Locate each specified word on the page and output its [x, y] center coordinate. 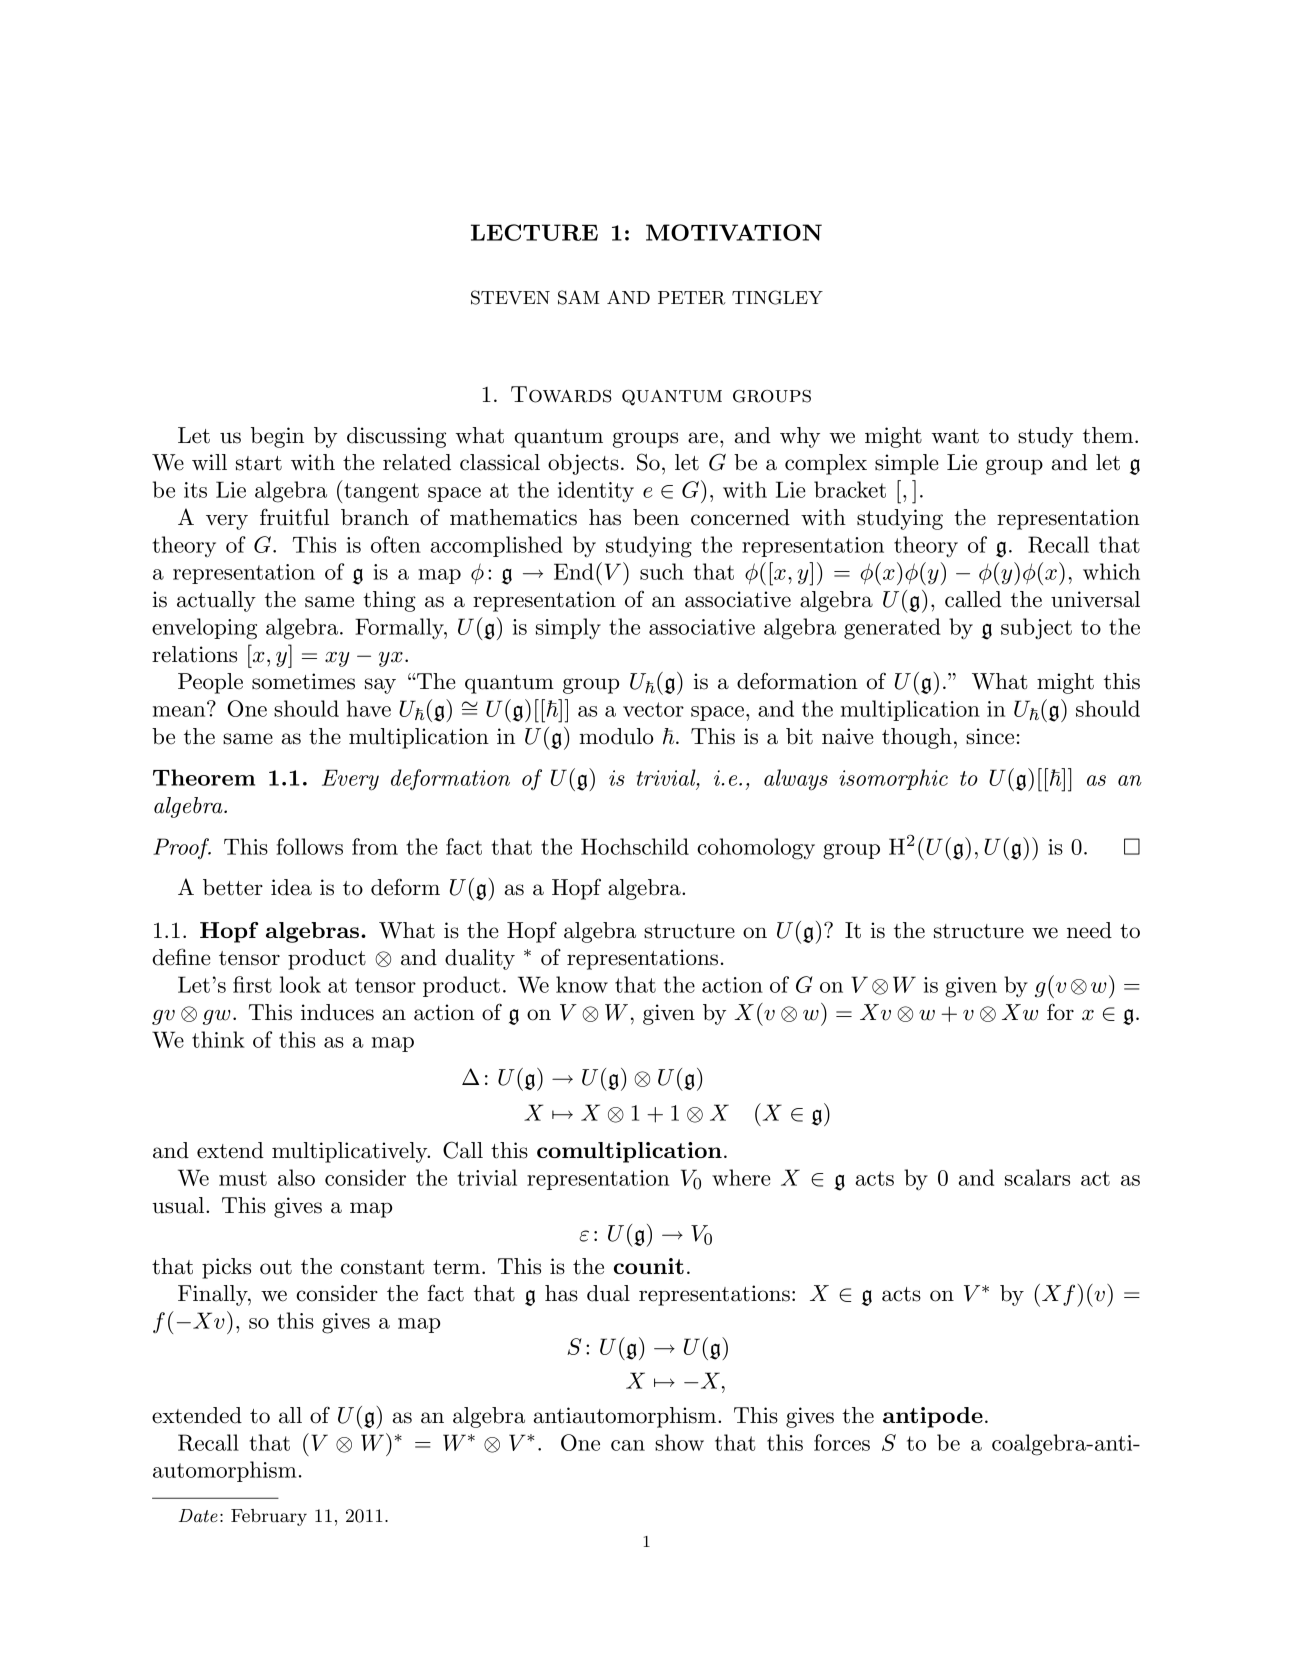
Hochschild [635, 846]
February [269, 1517]
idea [291, 887]
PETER [692, 298]
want [955, 436]
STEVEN [510, 297]
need [1089, 930]
